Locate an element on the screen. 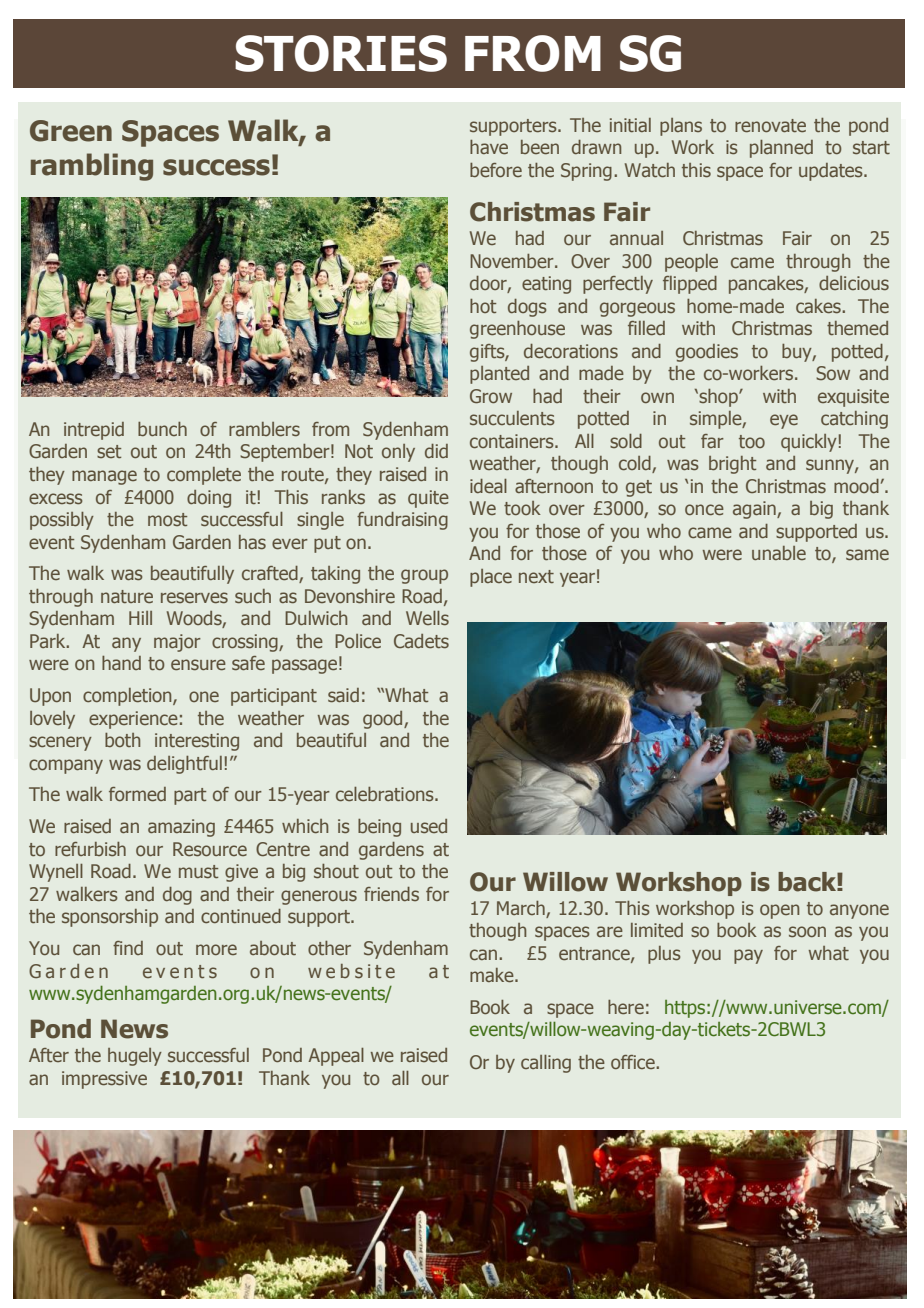 Image resolution: width=924 pixels, height=1308 pixels. formed is located at coordinates (137, 794).
